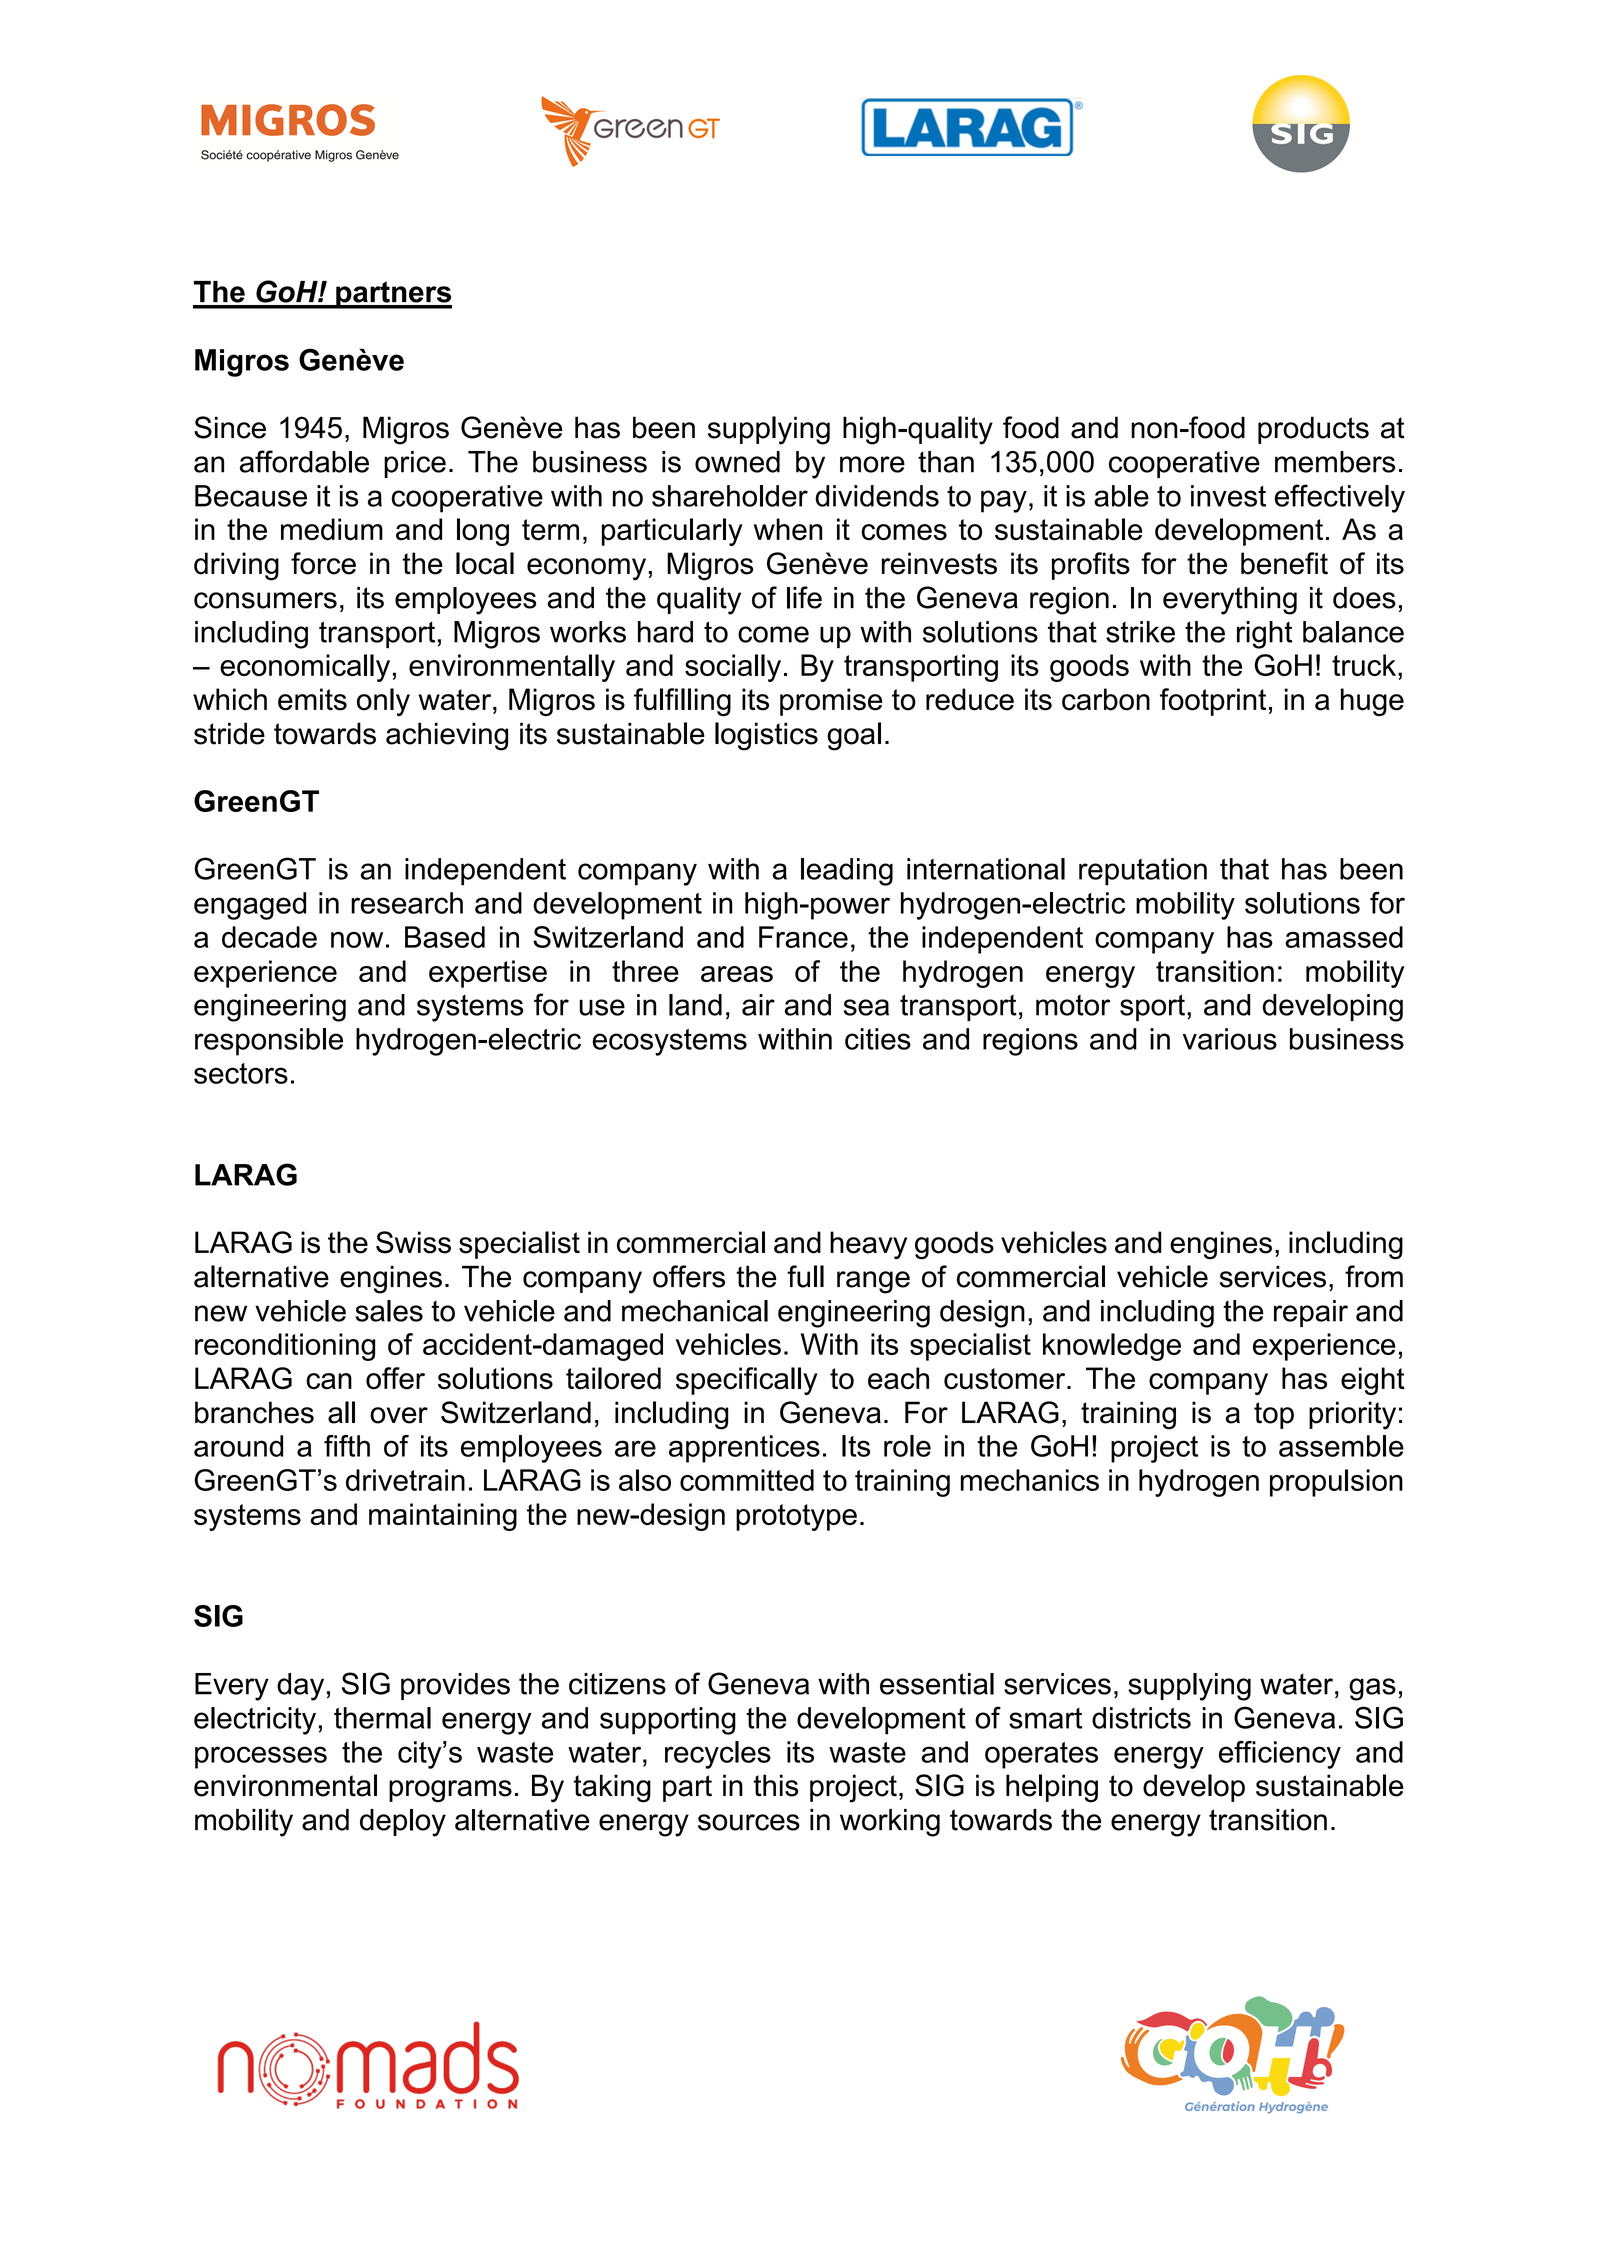 This page has width=1597, height=2260. I want to click on research, so click(407, 903).
